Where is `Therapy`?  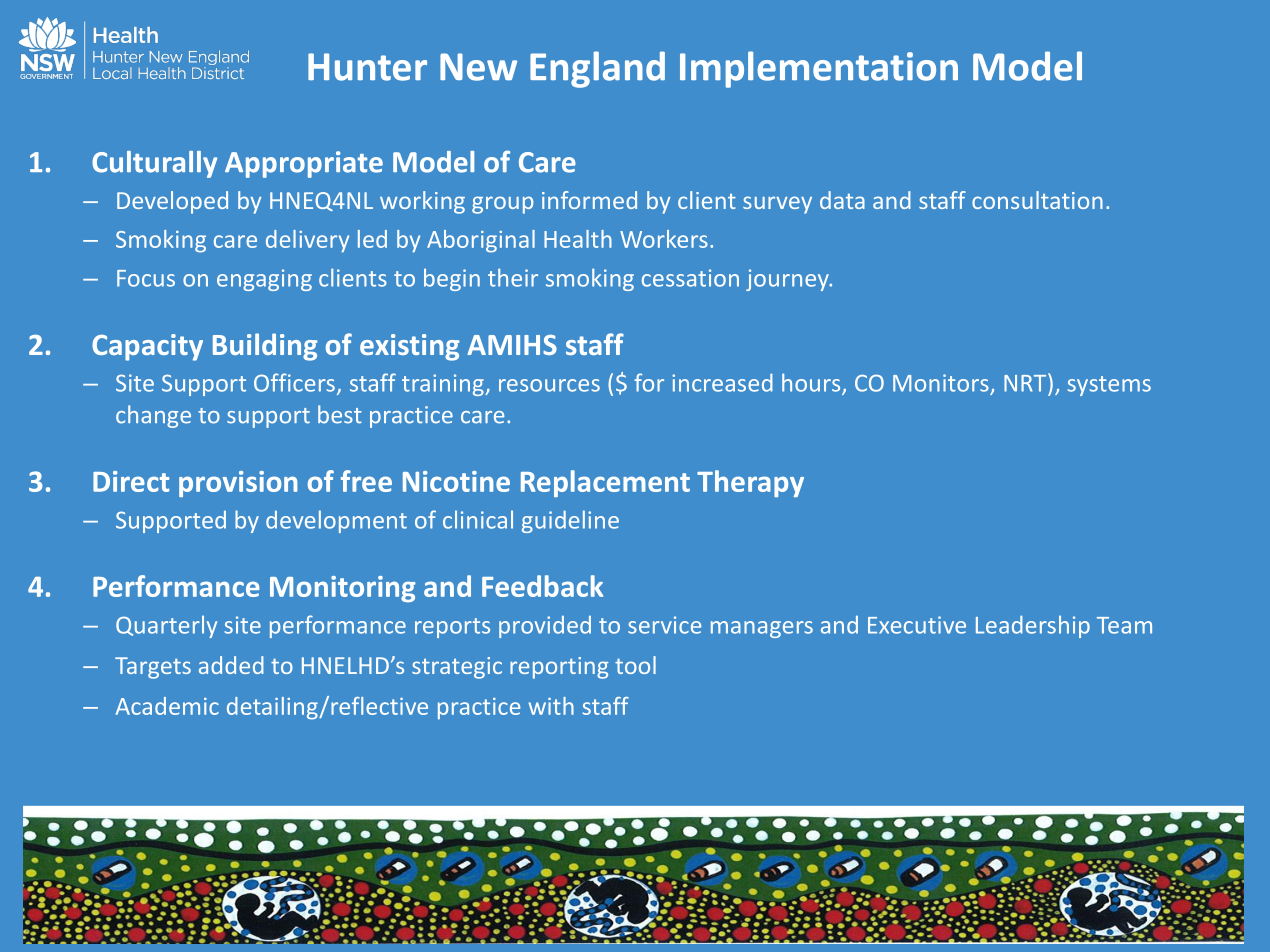
Therapy is located at coordinates (750, 483).
